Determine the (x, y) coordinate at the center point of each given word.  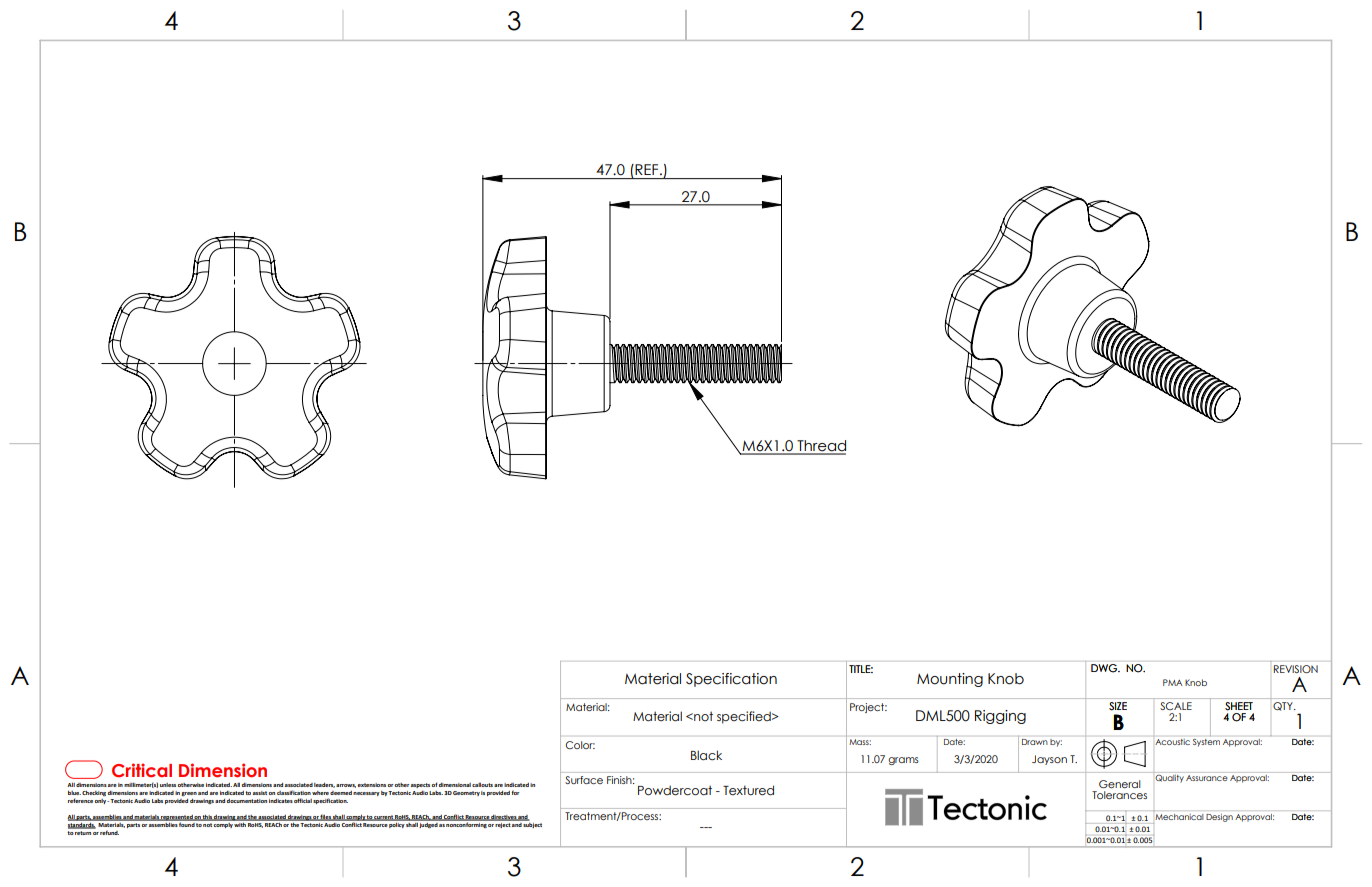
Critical (142, 770)
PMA (1173, 682)
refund (109, 832)
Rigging (1000, 717)
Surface (584, 780)
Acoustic (1171, 740)
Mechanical (1178, 815)
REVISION (1296, 669)
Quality (1169, 777)
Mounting (950, 680)
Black (706, 755)
